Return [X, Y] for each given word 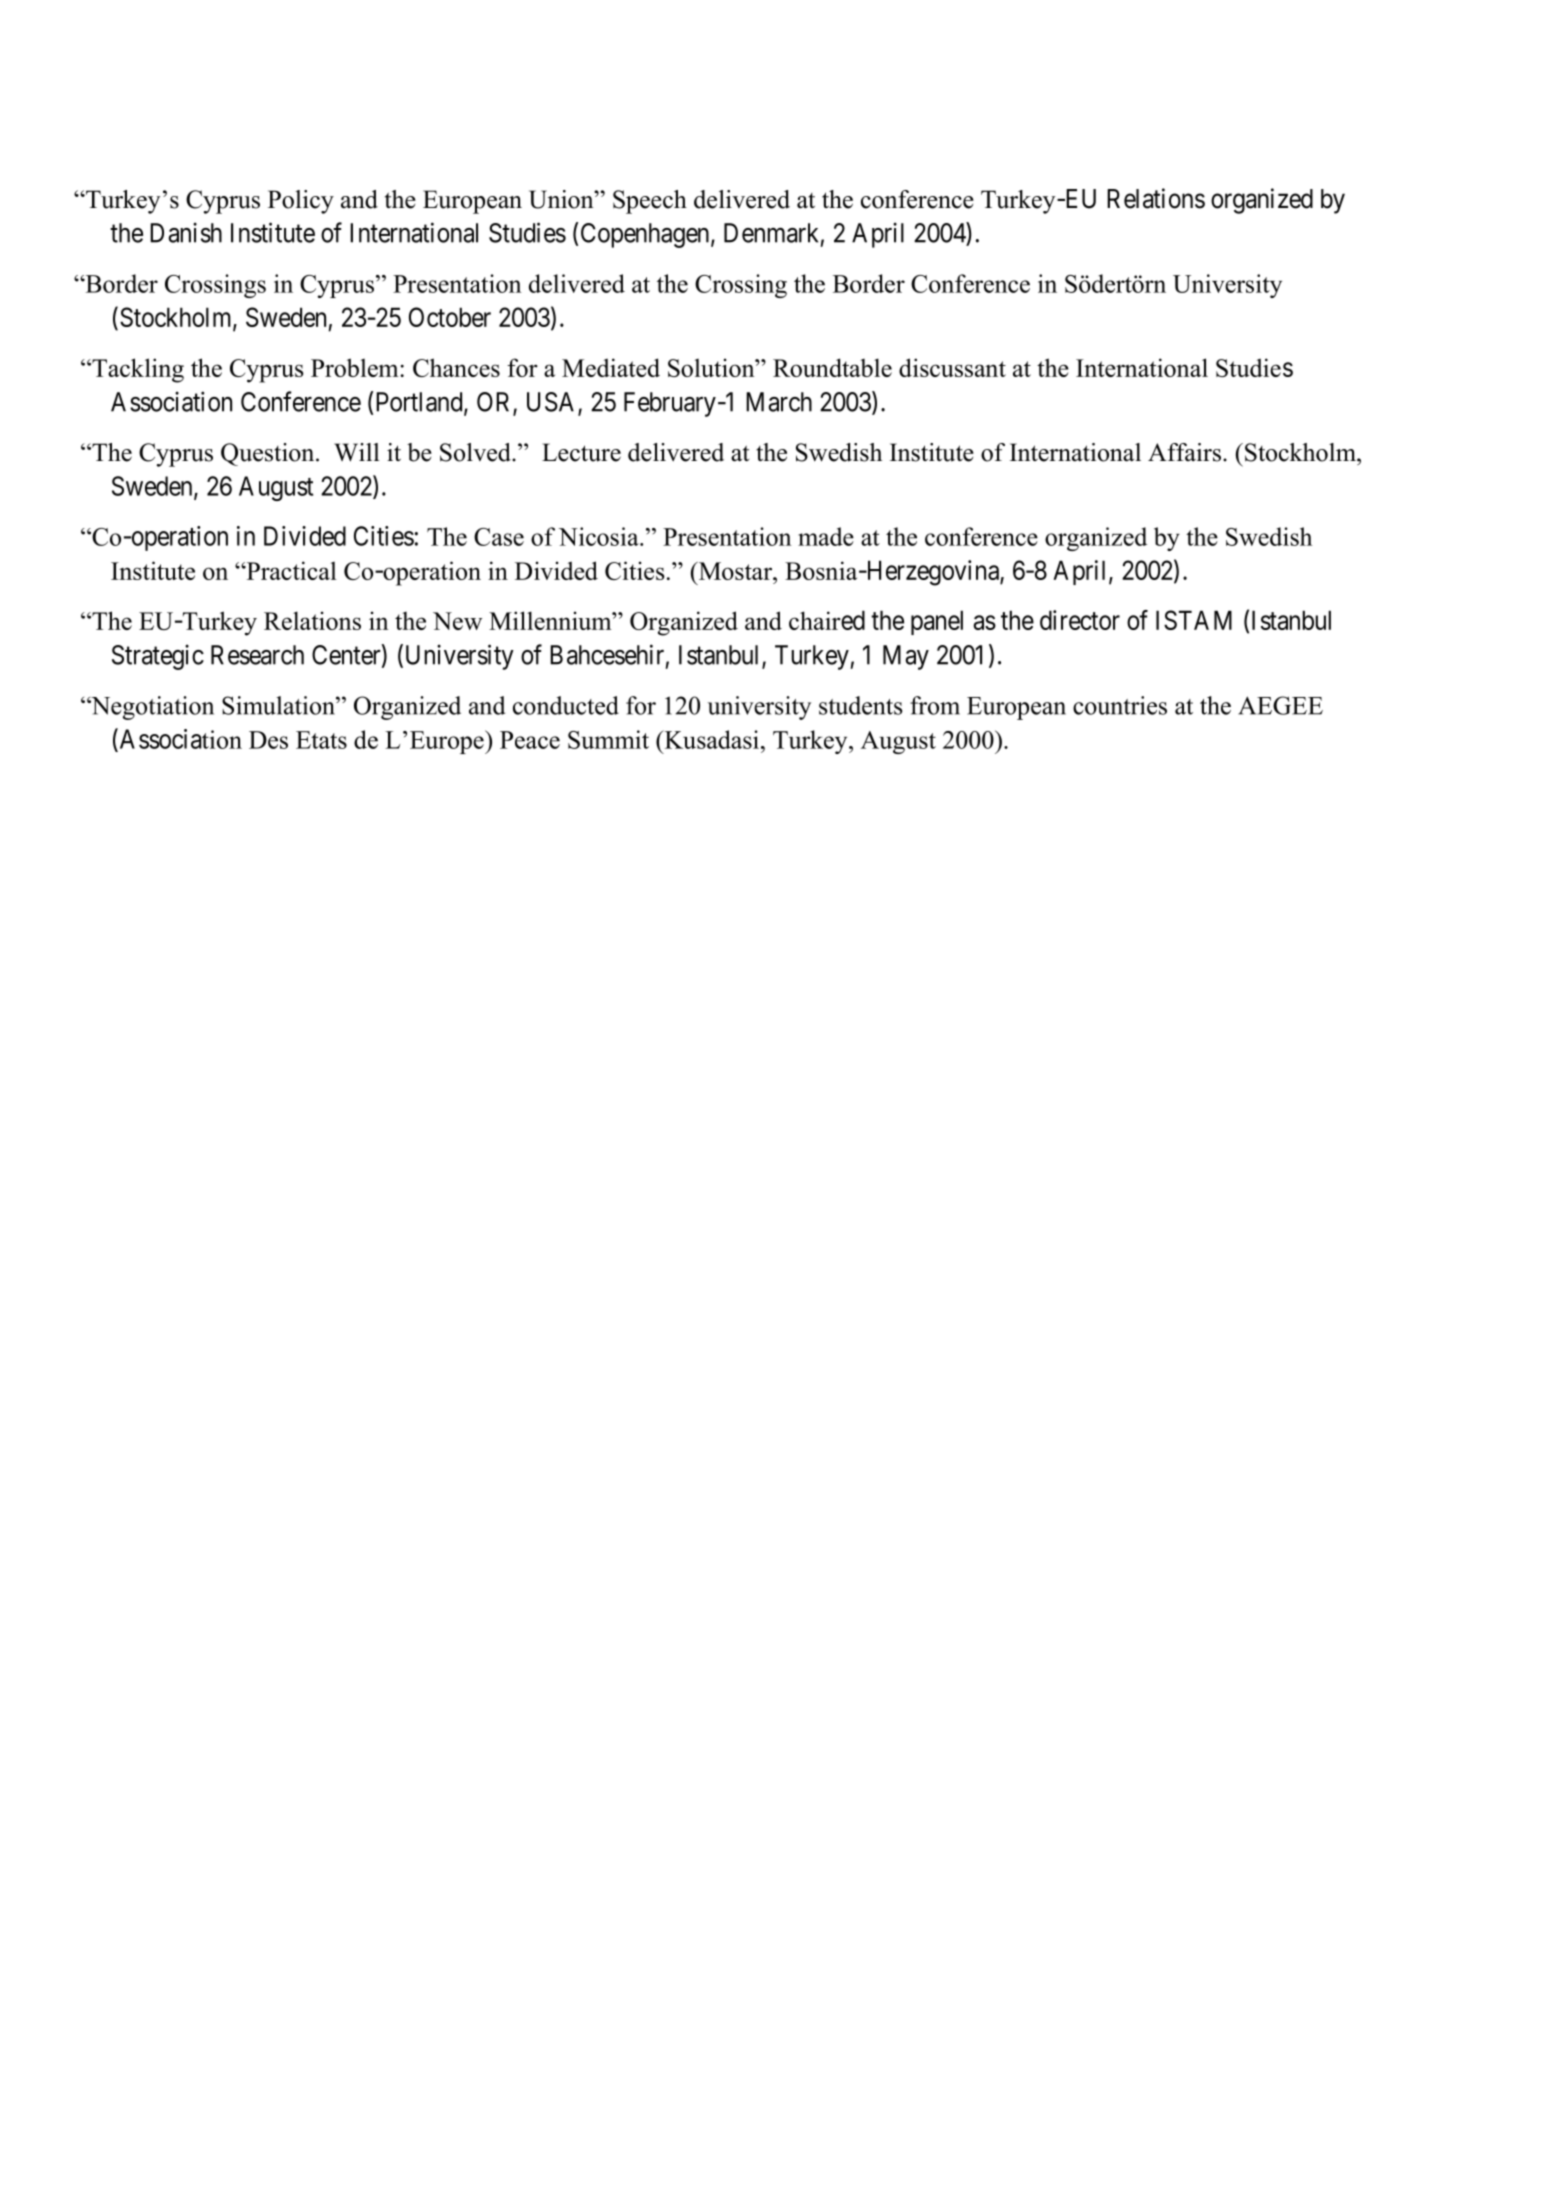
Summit [608, 739]
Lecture [581, 452]
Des [268, 740]
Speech [650, 202]
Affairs [1186, 452]
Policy [301, 202]
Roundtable [832, 367]
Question [269, 454]
